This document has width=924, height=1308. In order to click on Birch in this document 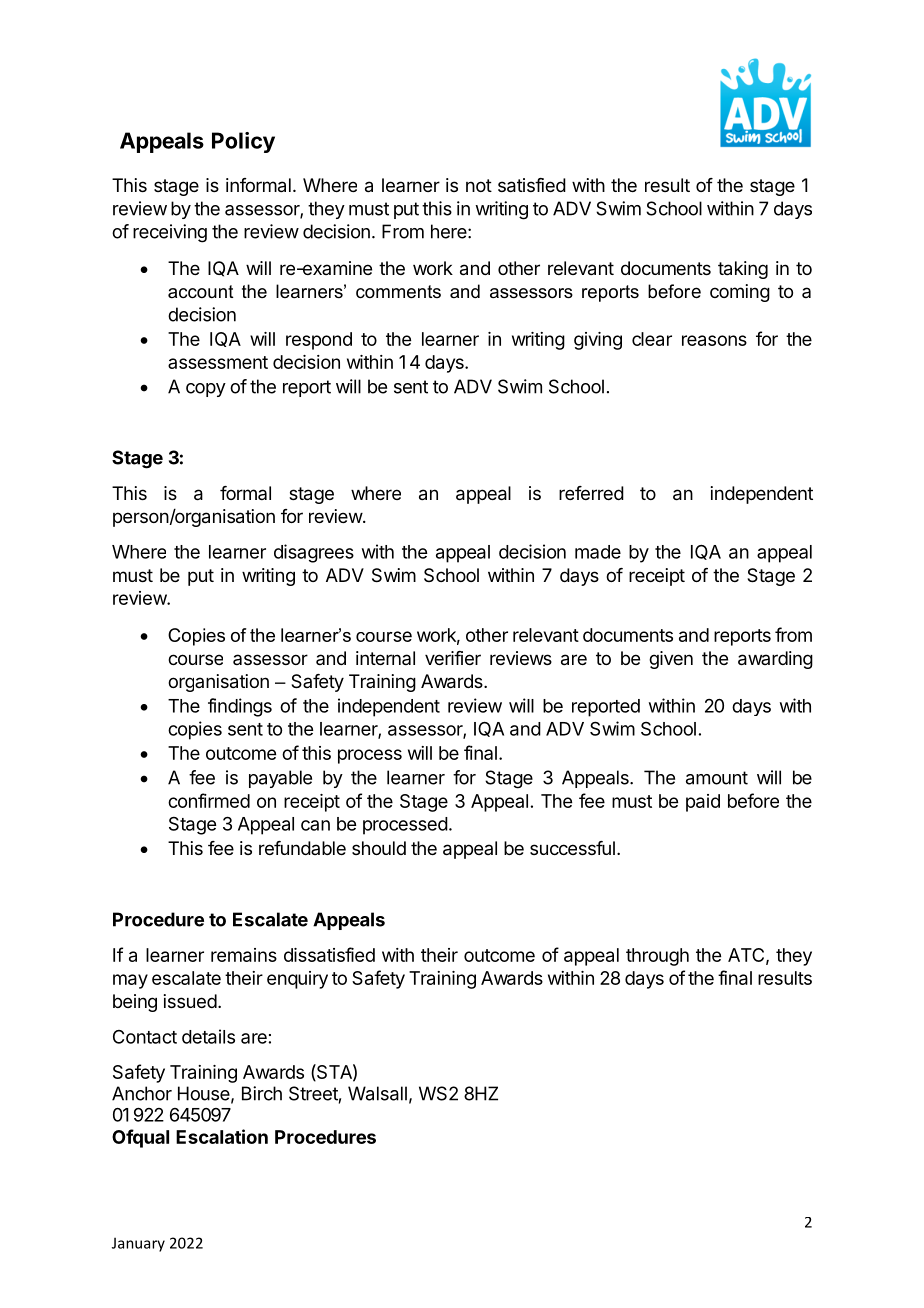, I will do `click(262, 1093)`.
